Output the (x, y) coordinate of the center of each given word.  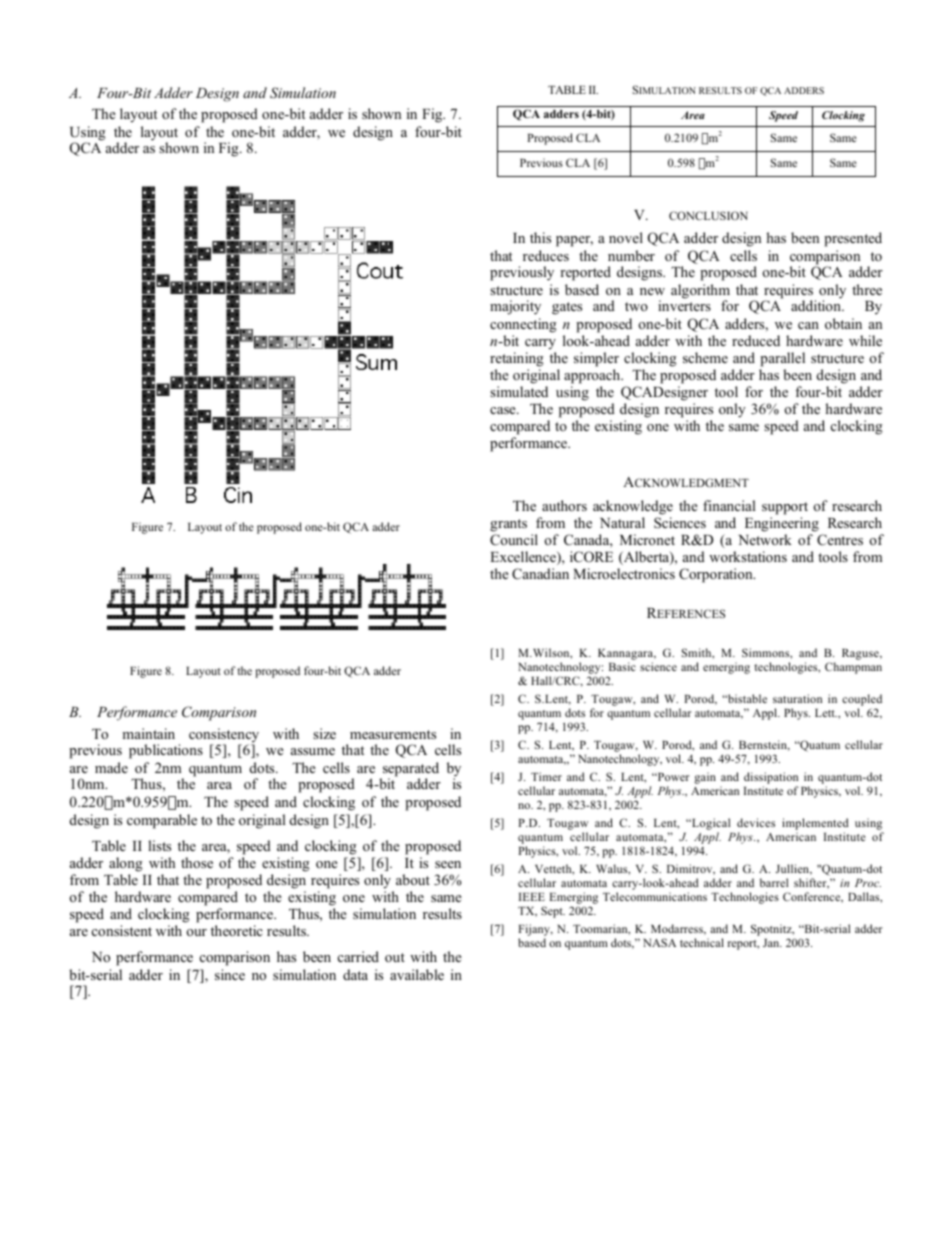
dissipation (771, 779)
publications (166, 751)
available (417, 974)
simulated (519, 391)
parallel (782, 359)
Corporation (717, 575)
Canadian (540, 574)
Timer (546, 776)
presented (853, 239)
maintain (148, 733)
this (540, 237)
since (230, 974)
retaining (517, 359)
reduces (546, 255)
